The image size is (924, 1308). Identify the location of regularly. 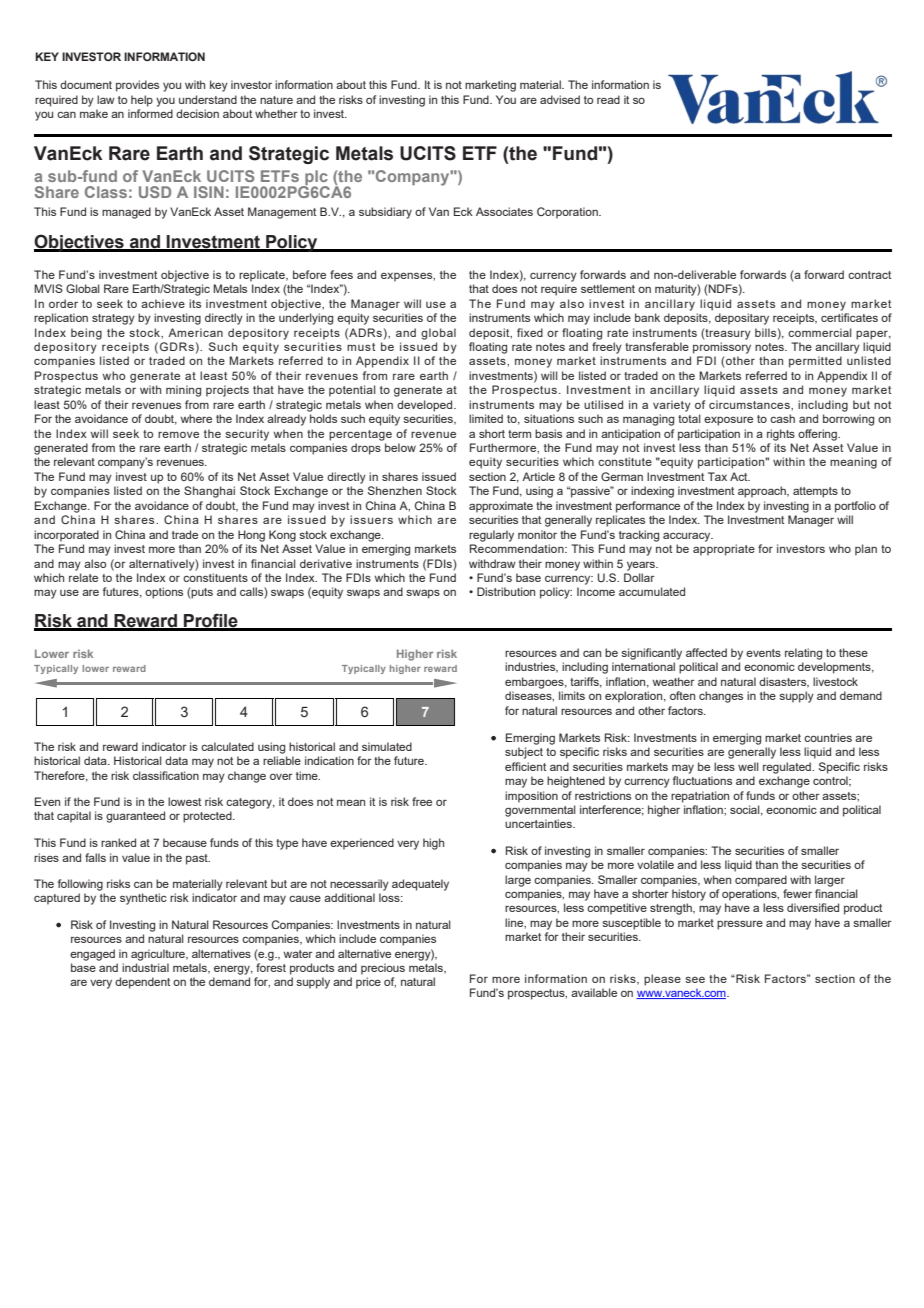
(491, 536).
